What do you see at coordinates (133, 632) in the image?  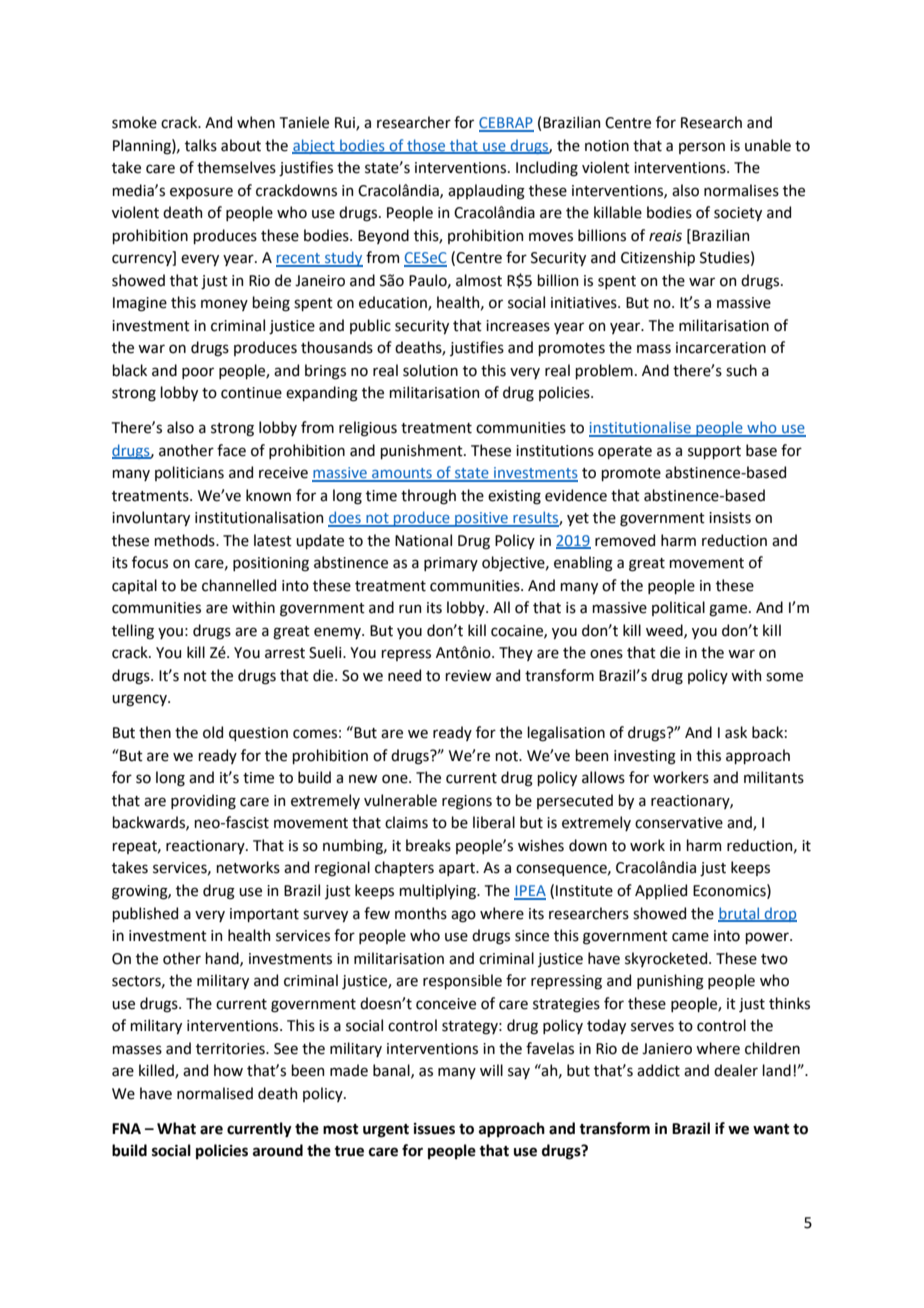 I see `telling` at bounding box center [133, 632].
